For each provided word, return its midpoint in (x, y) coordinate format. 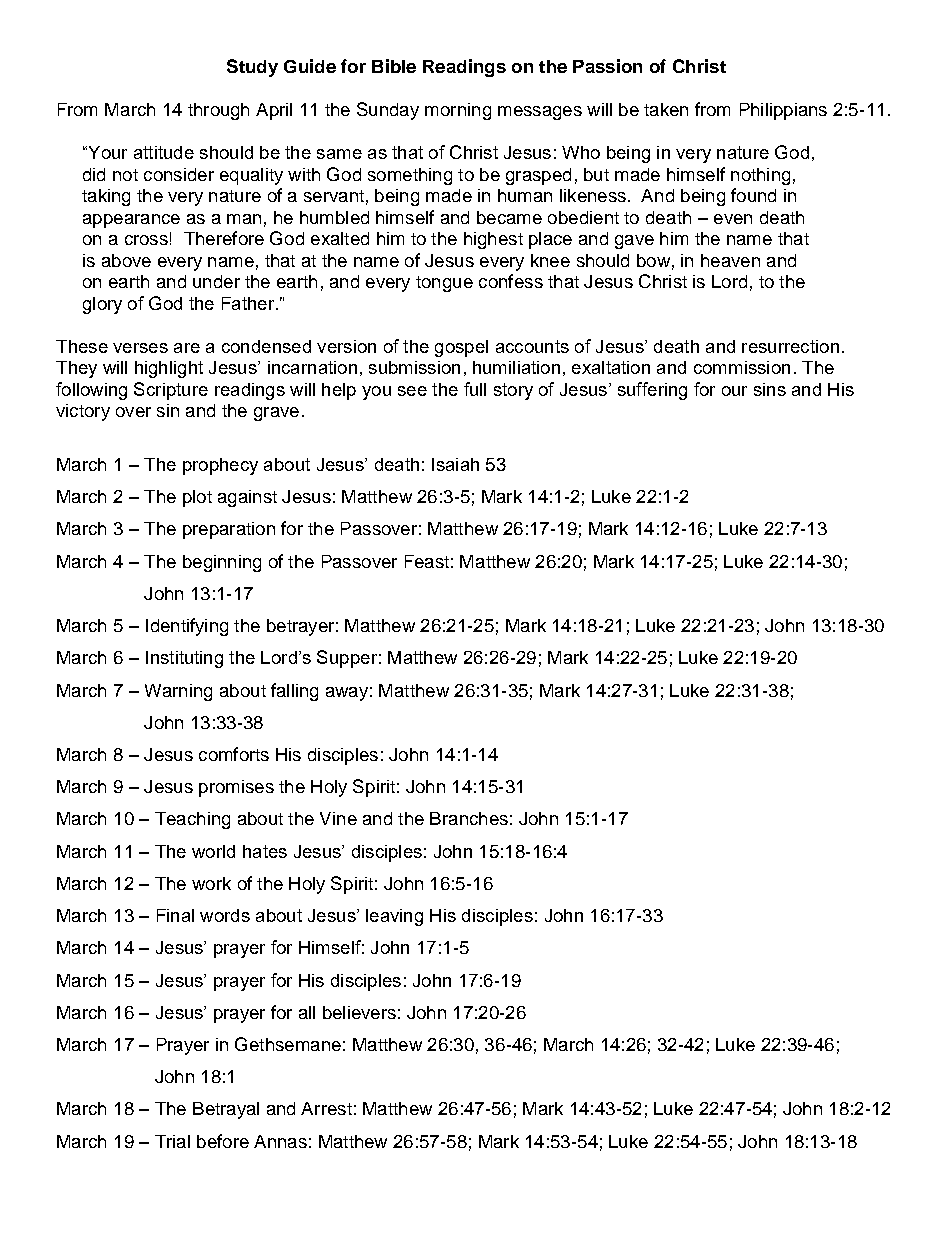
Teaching (192, 820)
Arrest (326, 1108)
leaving (394, 917)
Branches (469, 818)
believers (359, 1012)
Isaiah (455, 464)
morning (458, 111)
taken (666, 109)
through (218, 111)
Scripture (171, 391)
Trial (172, 1141)
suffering (652, 391)
